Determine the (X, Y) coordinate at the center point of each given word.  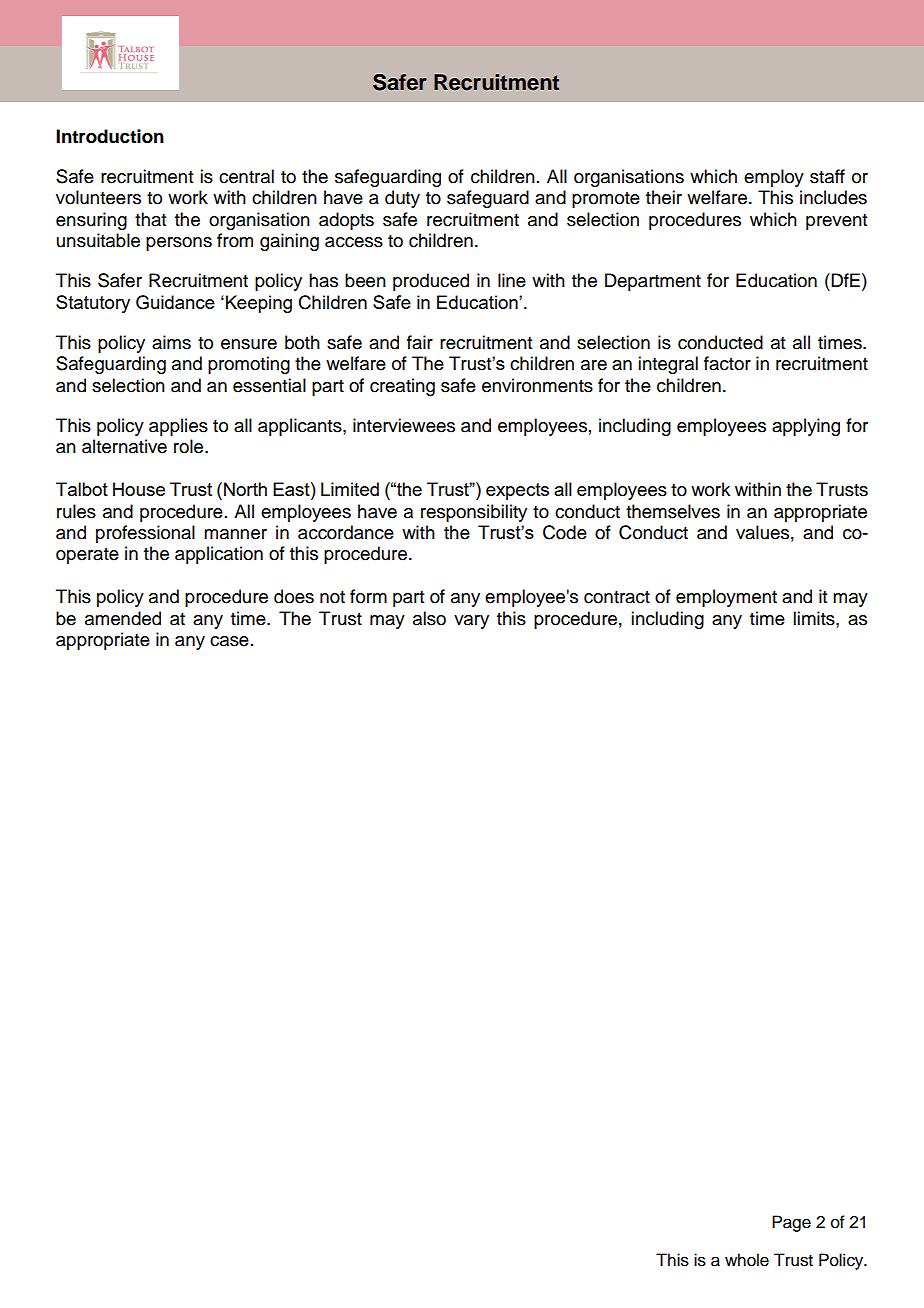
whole (747, 1260)
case (229, 641)
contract (617, 597)
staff (827, 176)
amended (123, 618)
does (294, 596)
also (429, 618)
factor (727, 363)
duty (402, 199)
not (332, 597)
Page (791, 1223)
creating (402, 387)
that (150, 219)
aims (171, 342)
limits (815, 618)
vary (471, 622)
